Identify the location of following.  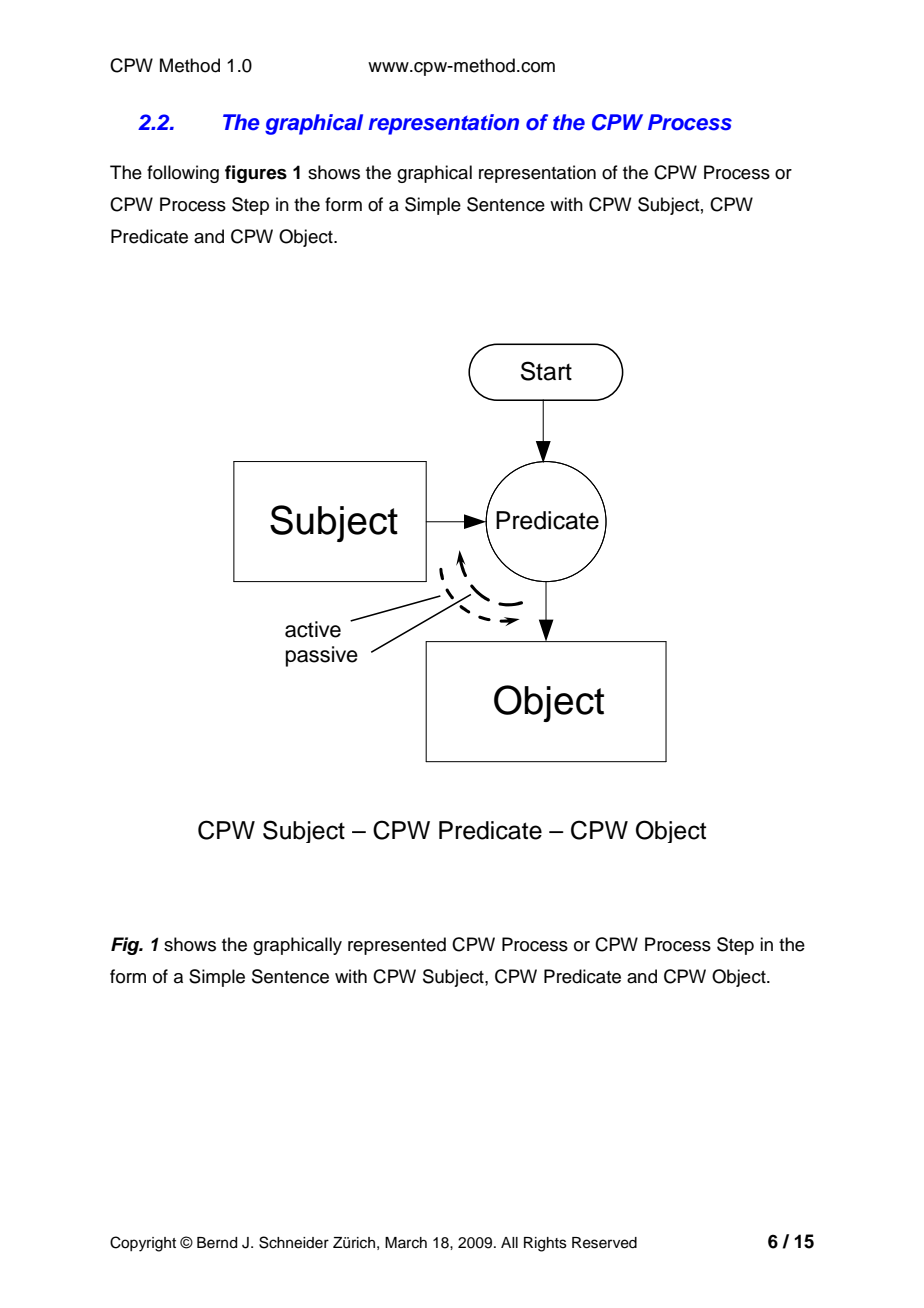
(183, 174).
